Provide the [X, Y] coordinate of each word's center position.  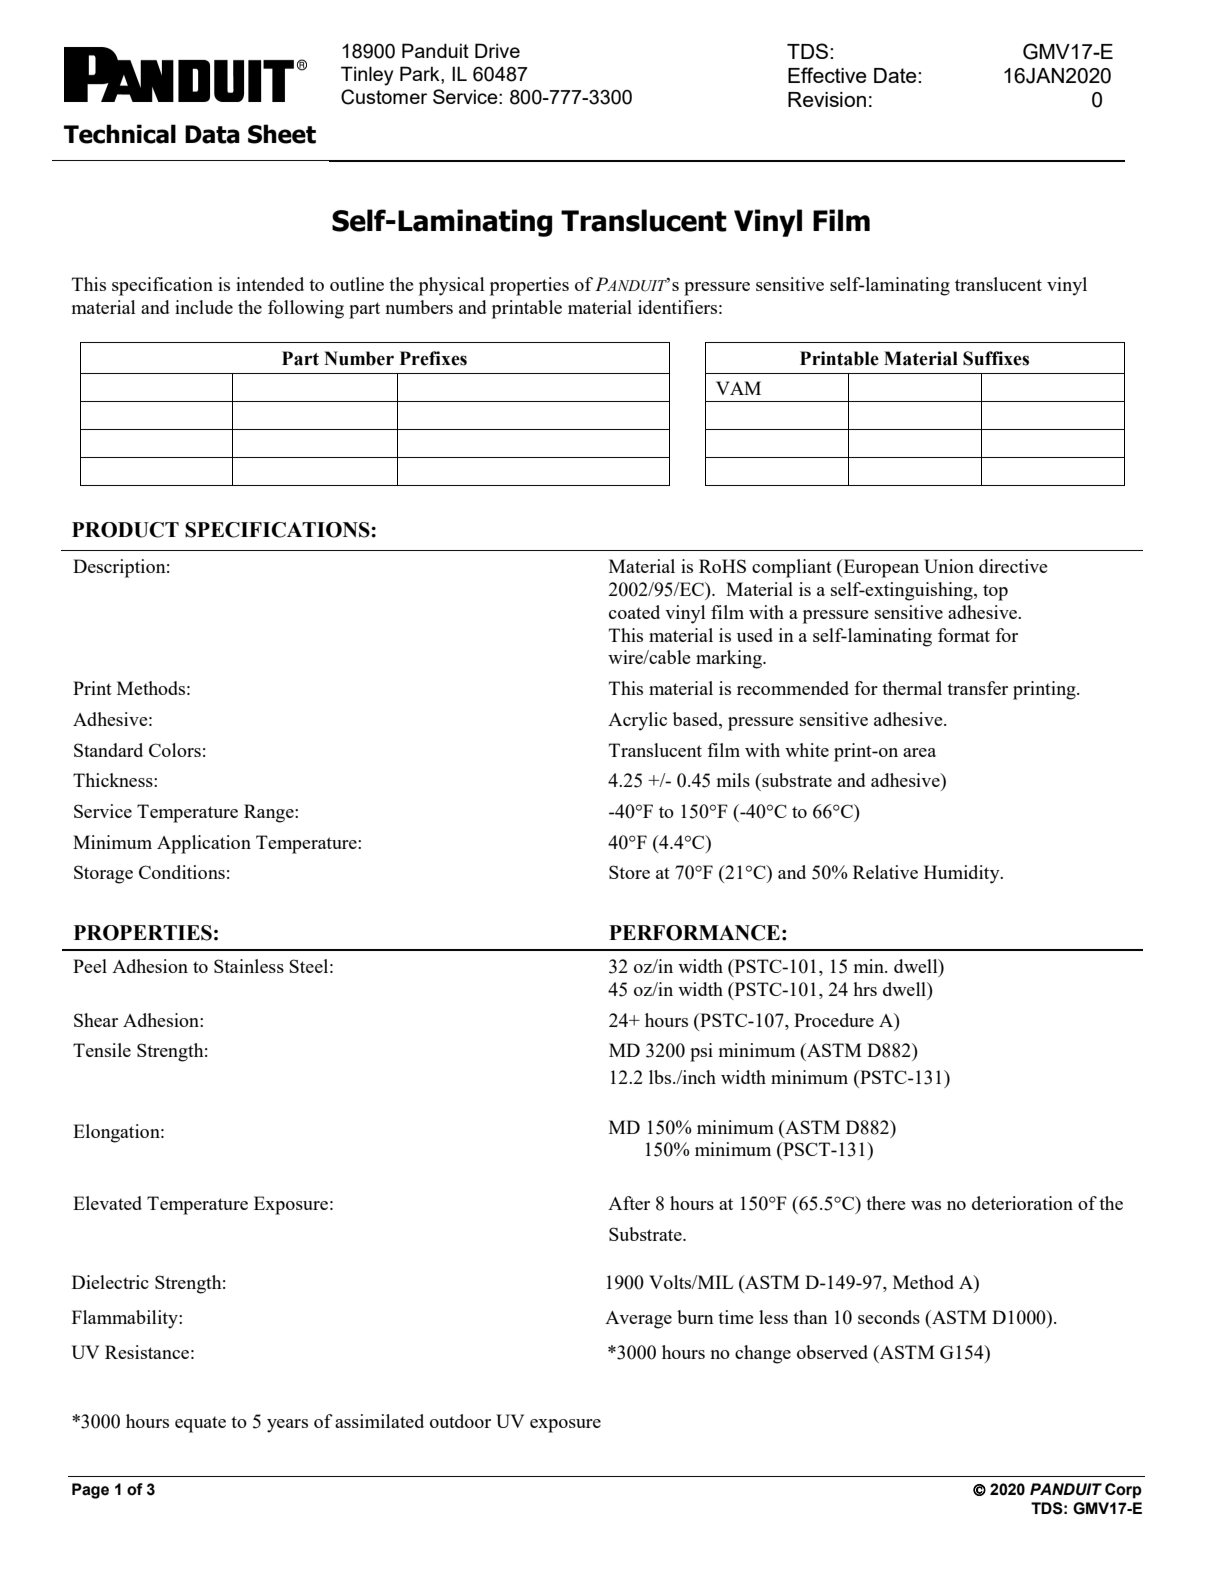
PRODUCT [125, 530]
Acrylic [637, 721]
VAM [738, 388]
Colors [175, 750]
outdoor [460, 1421]
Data [212, 134]
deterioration [1022, 1203]
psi [701, 1052]
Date [896, 75]
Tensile [102, 1050]
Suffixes [996, 358]
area [919, 752]
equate [200, 1424]
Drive [497, 50]
